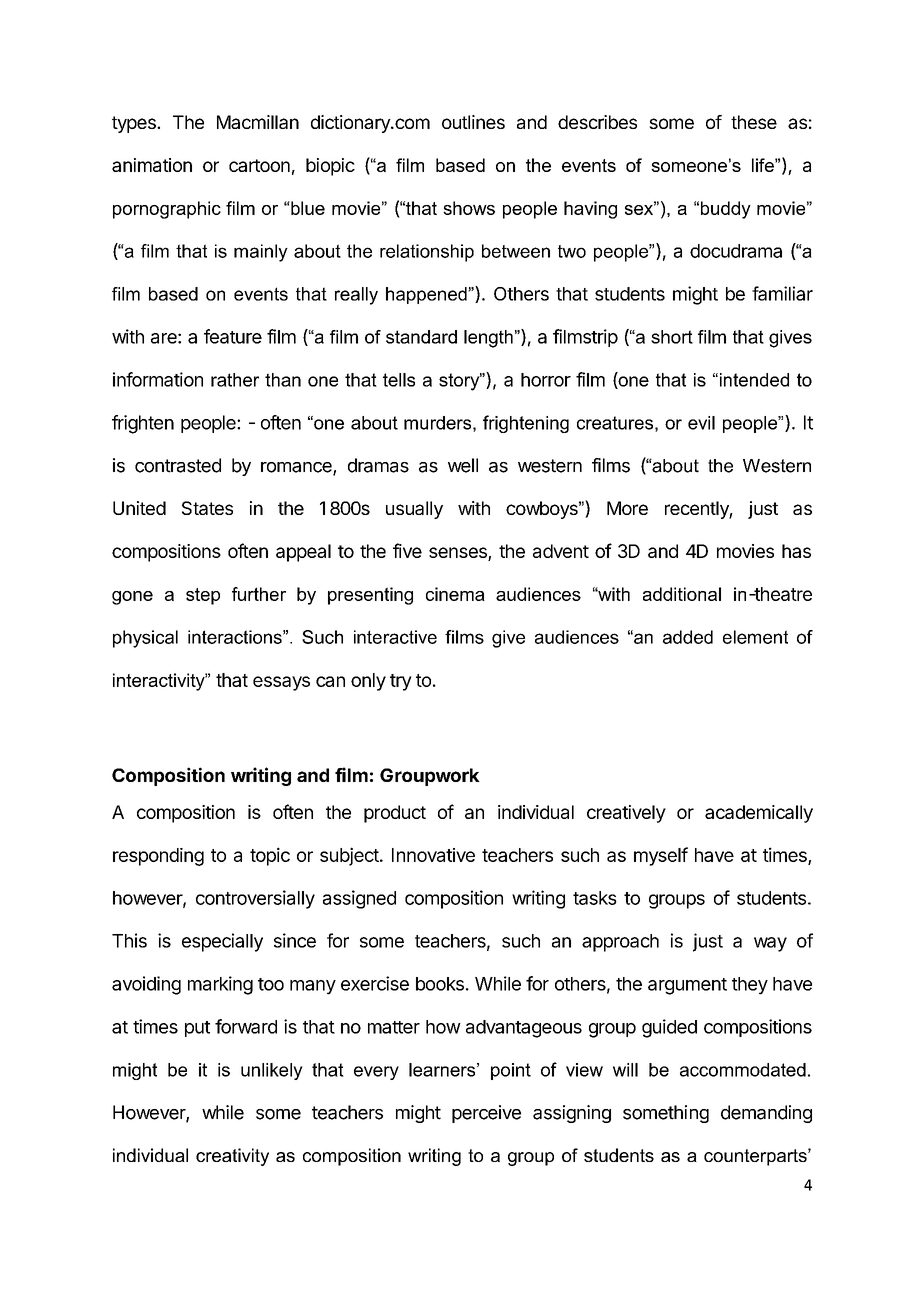 The height and width of the page is (1308, 924). What do you see at coordinates (232, 1157) in the page?
I see `creativity` at bounding box center [232, 1157].
